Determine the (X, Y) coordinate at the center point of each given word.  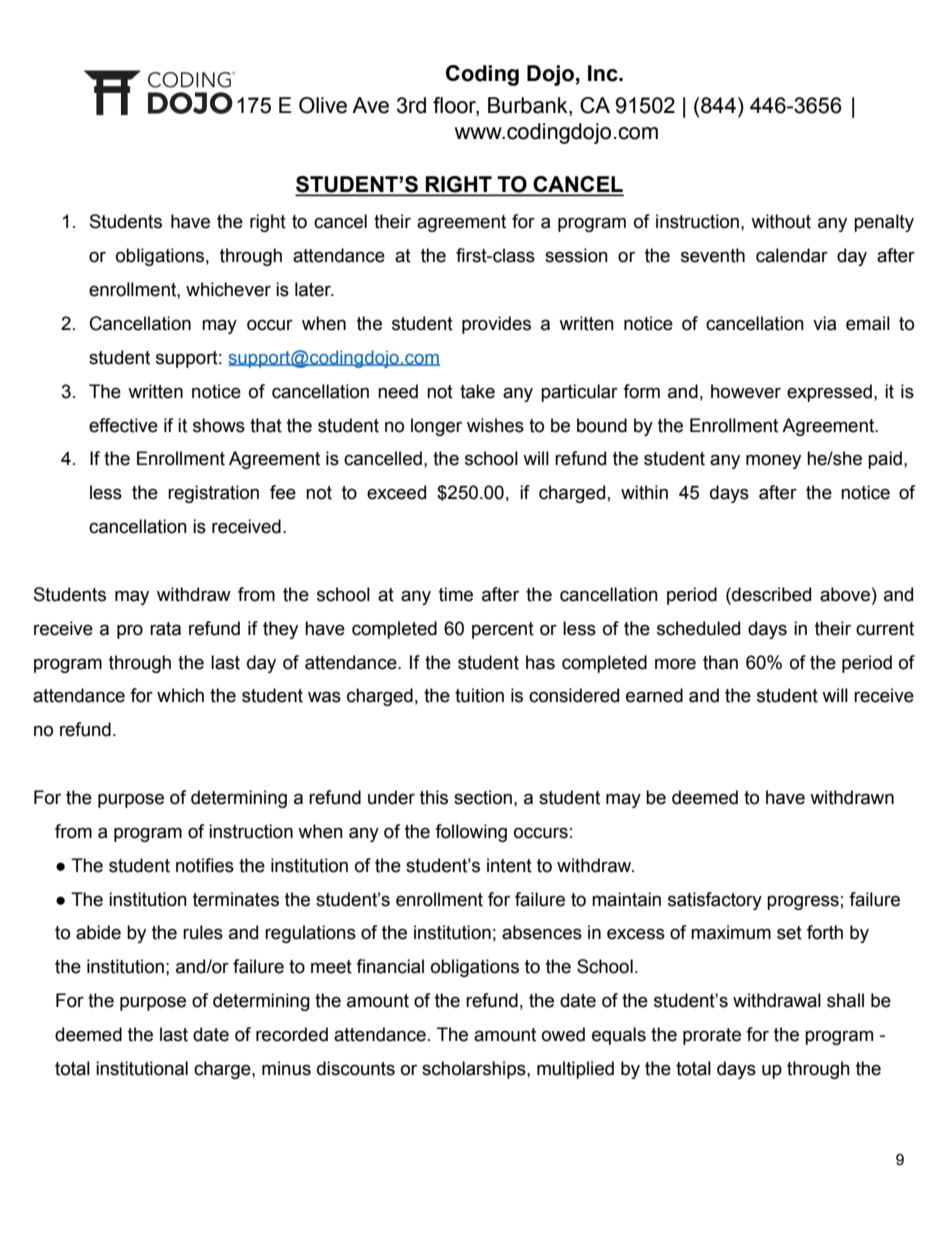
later (314, 289)
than (720, 662)
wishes (495, 425)
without (781, 221)
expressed (829, 393)
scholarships (475, 1070)
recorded (292, 1034)
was (324, 697)
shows (219, 425)
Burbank (529, 105)
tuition (479, 695)
